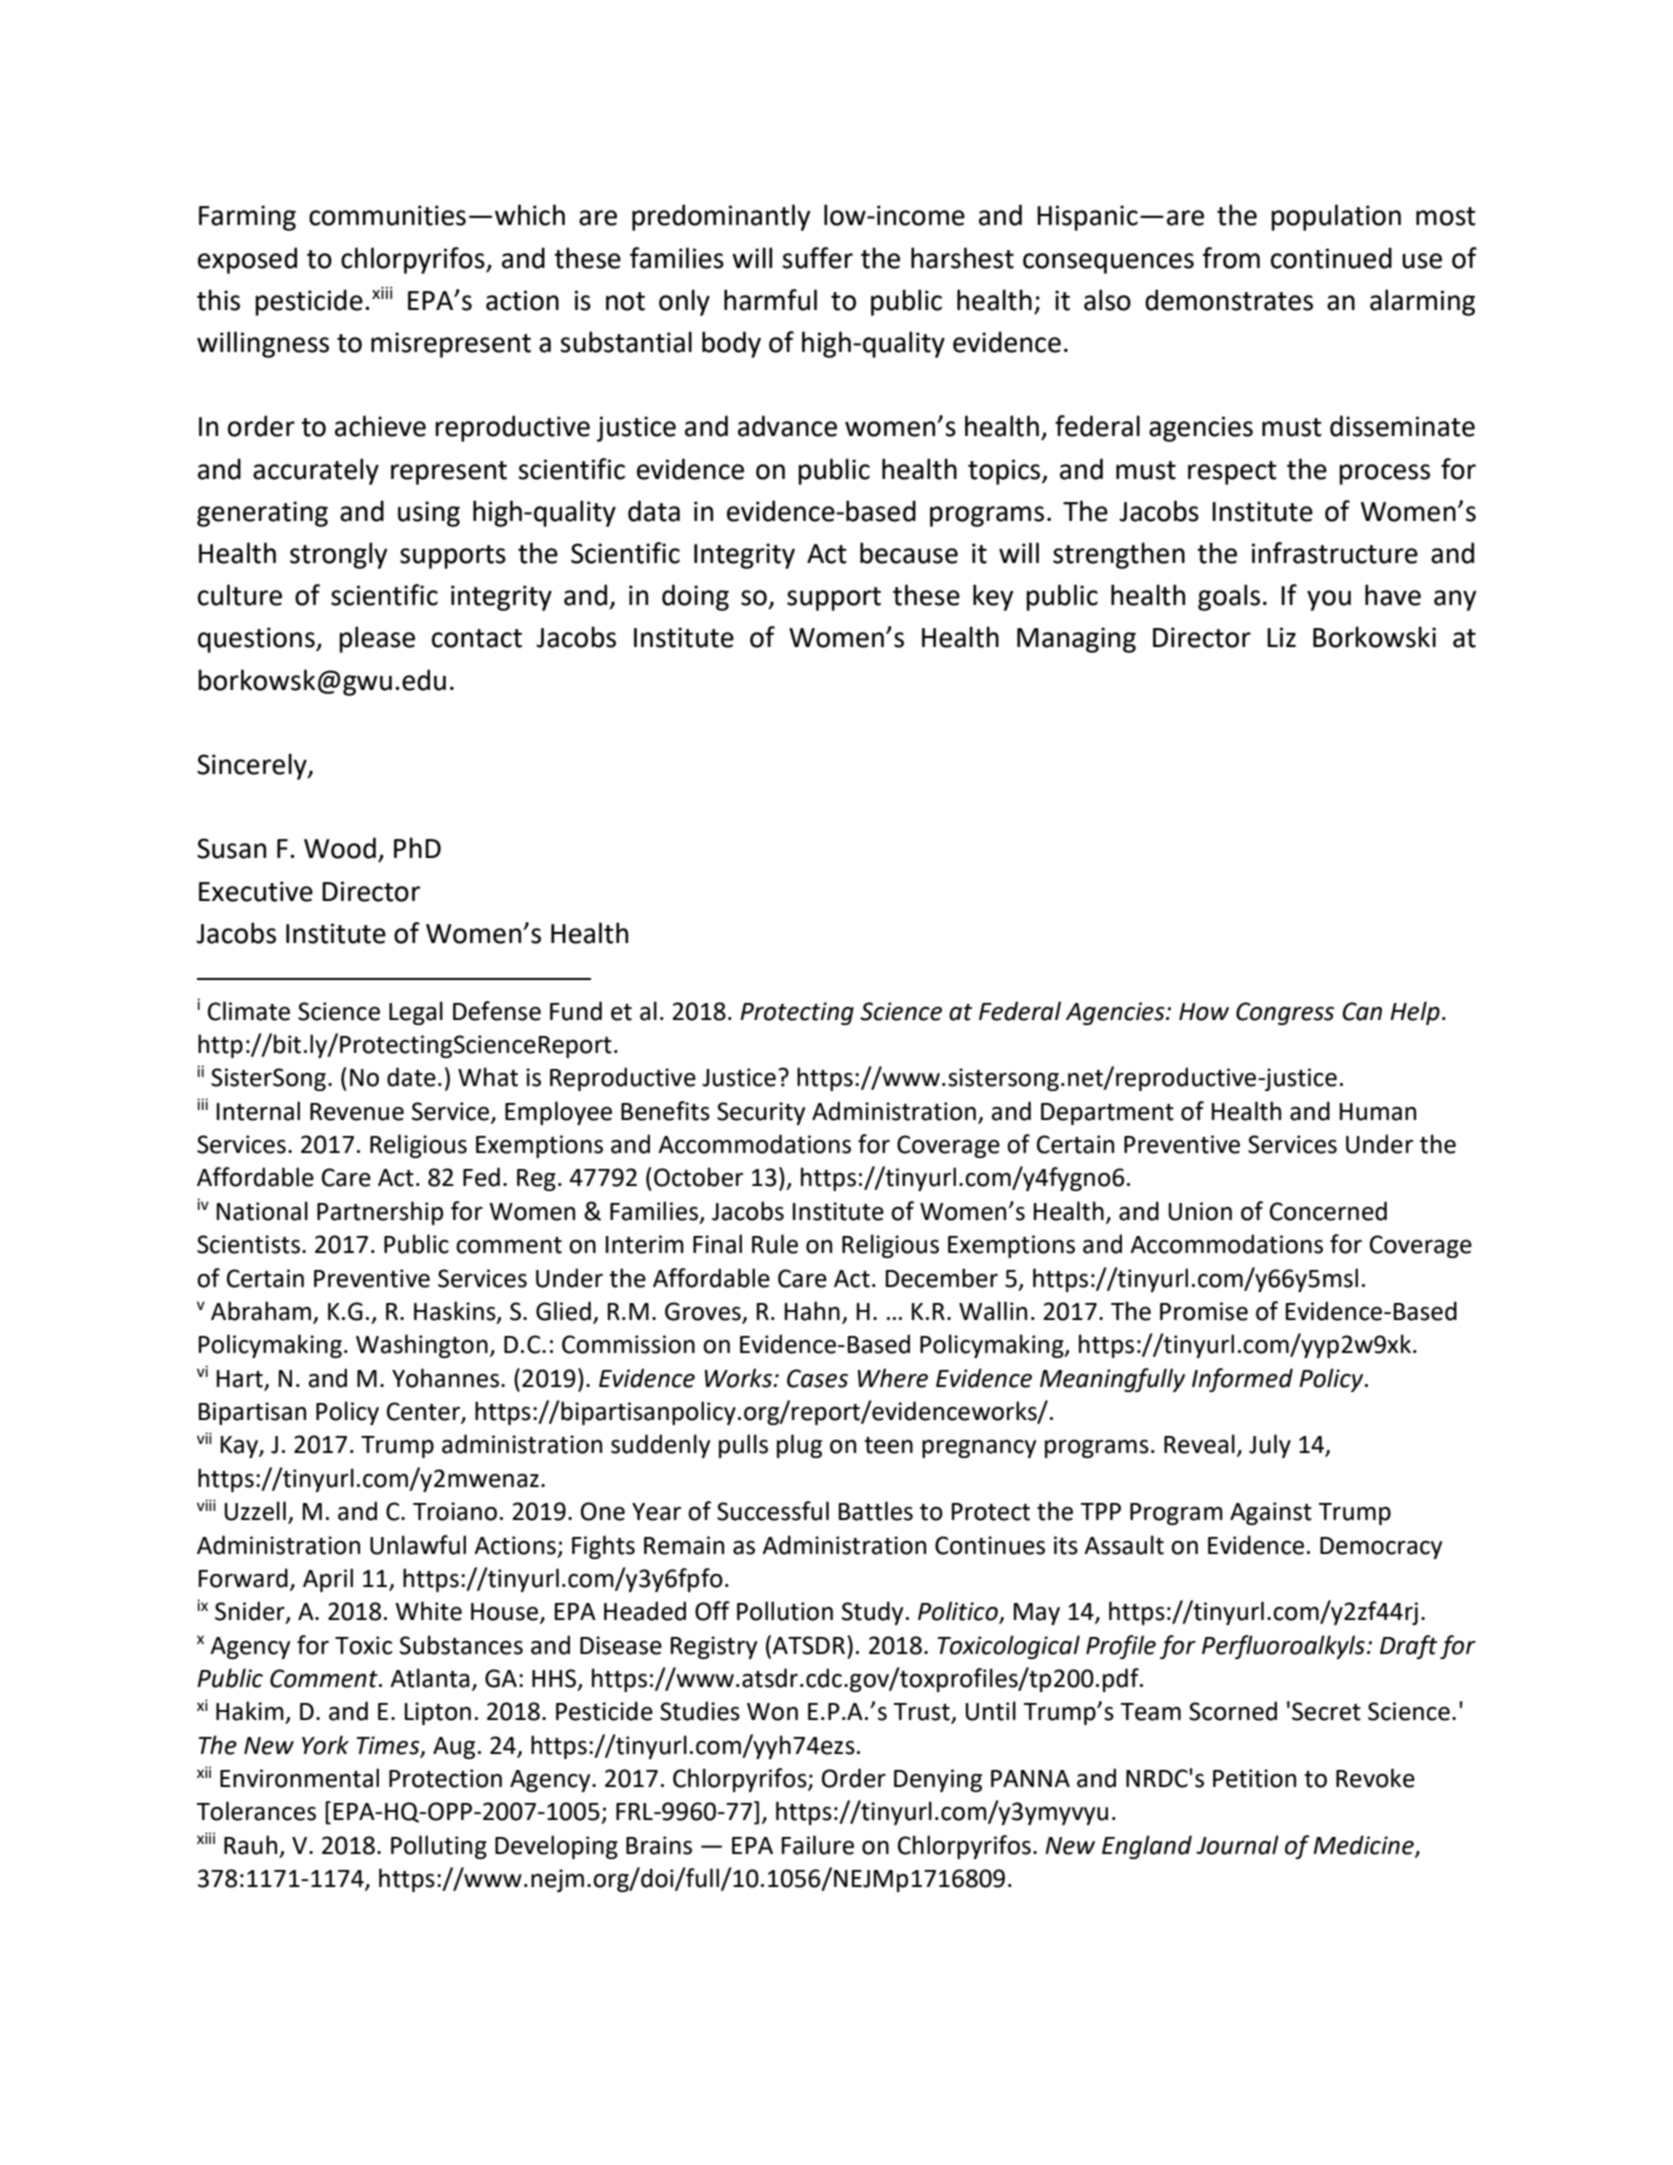  Describe the element at coordinates (1285, 1013) in the screenshot. I see `Congress` at that location.
